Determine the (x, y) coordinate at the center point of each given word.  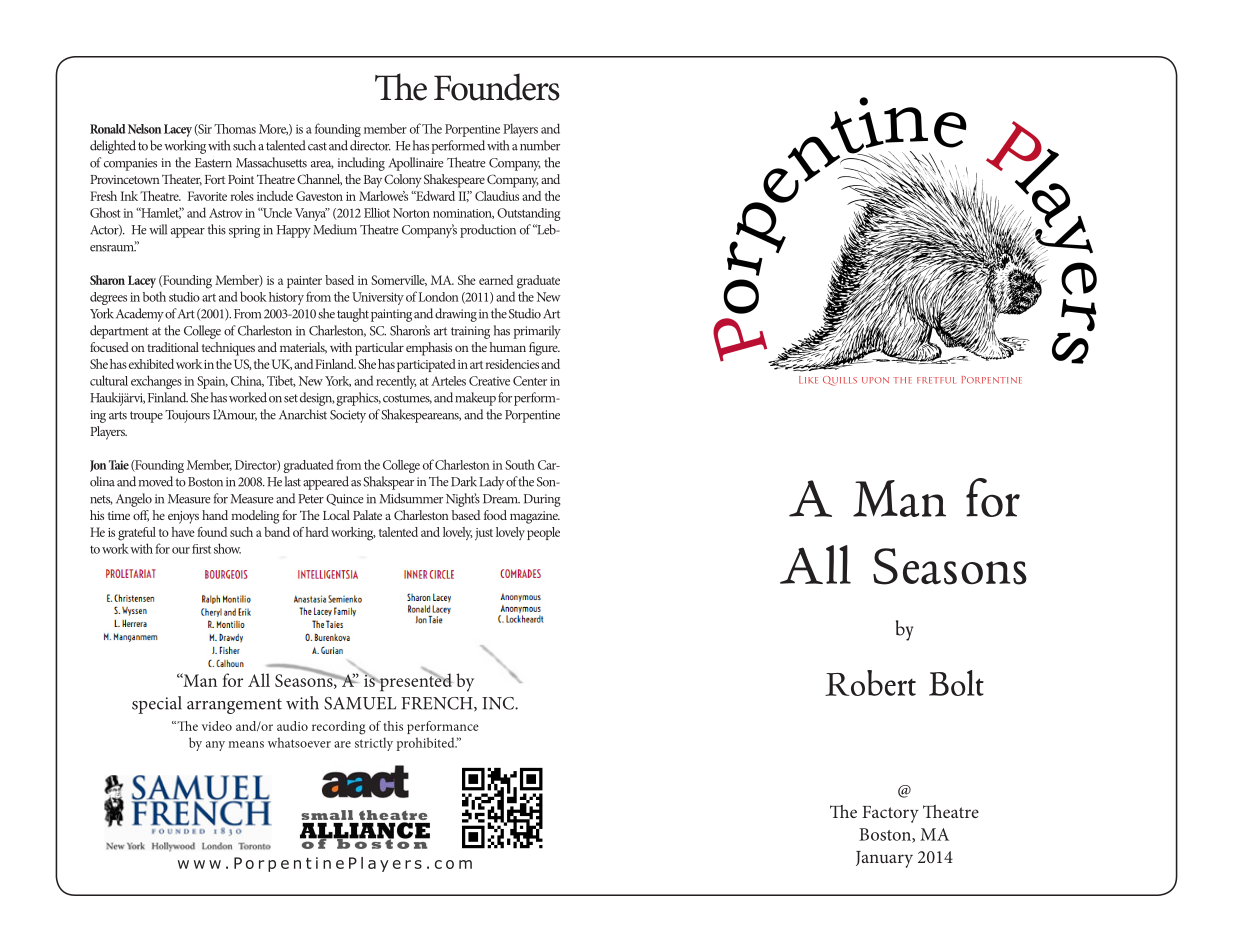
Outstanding (529, 214)
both (154, 296)
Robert (870, 683)
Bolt (956, 683)
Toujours (187, 416)
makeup (475, 399)
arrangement (234, 706)
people (543, 533)
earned (496, 280)
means (246, 744)
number (540, 145)
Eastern (213, 163)
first (201, 549)
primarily (537, 332)
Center (530, 381)
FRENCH (438, 704)
